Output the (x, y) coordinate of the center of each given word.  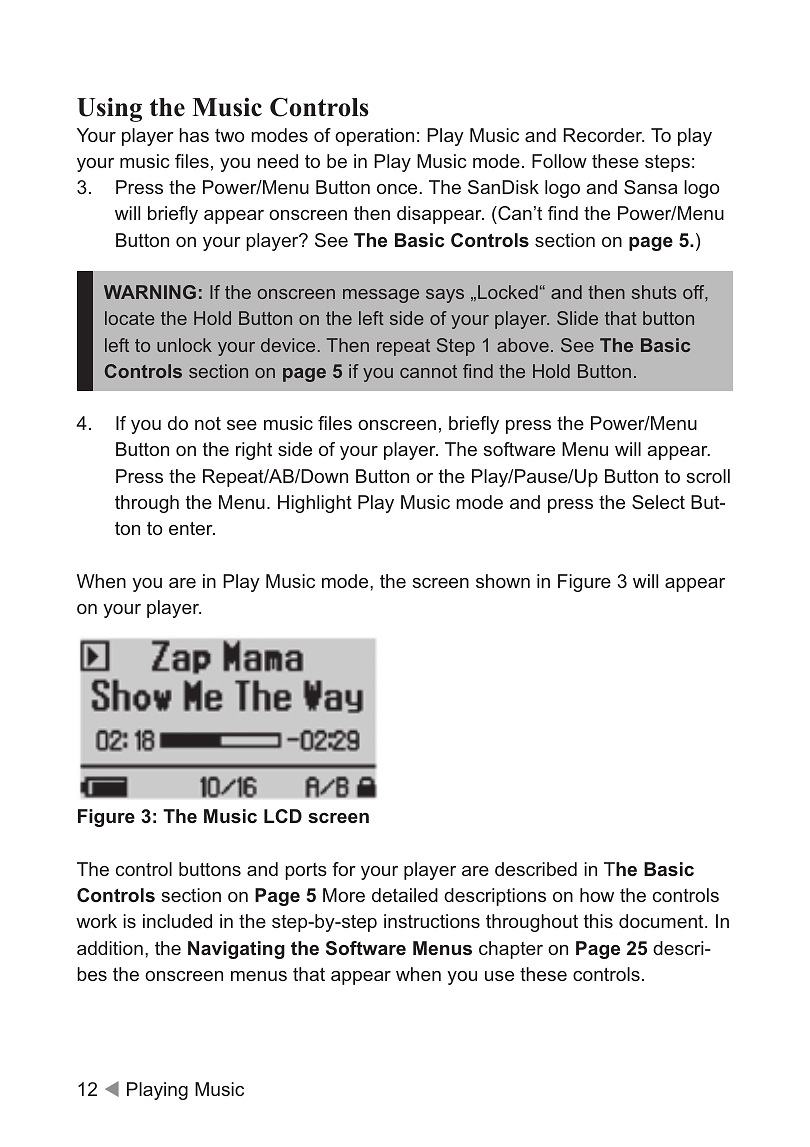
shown (503, 581)
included (177, 921)
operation (374, 137)
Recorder (603, 135)
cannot (428, 371)
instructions (432, 921)
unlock (184, 345)
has (194, 135)
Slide (577, 318)
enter (192, 528)
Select (658, 502)
